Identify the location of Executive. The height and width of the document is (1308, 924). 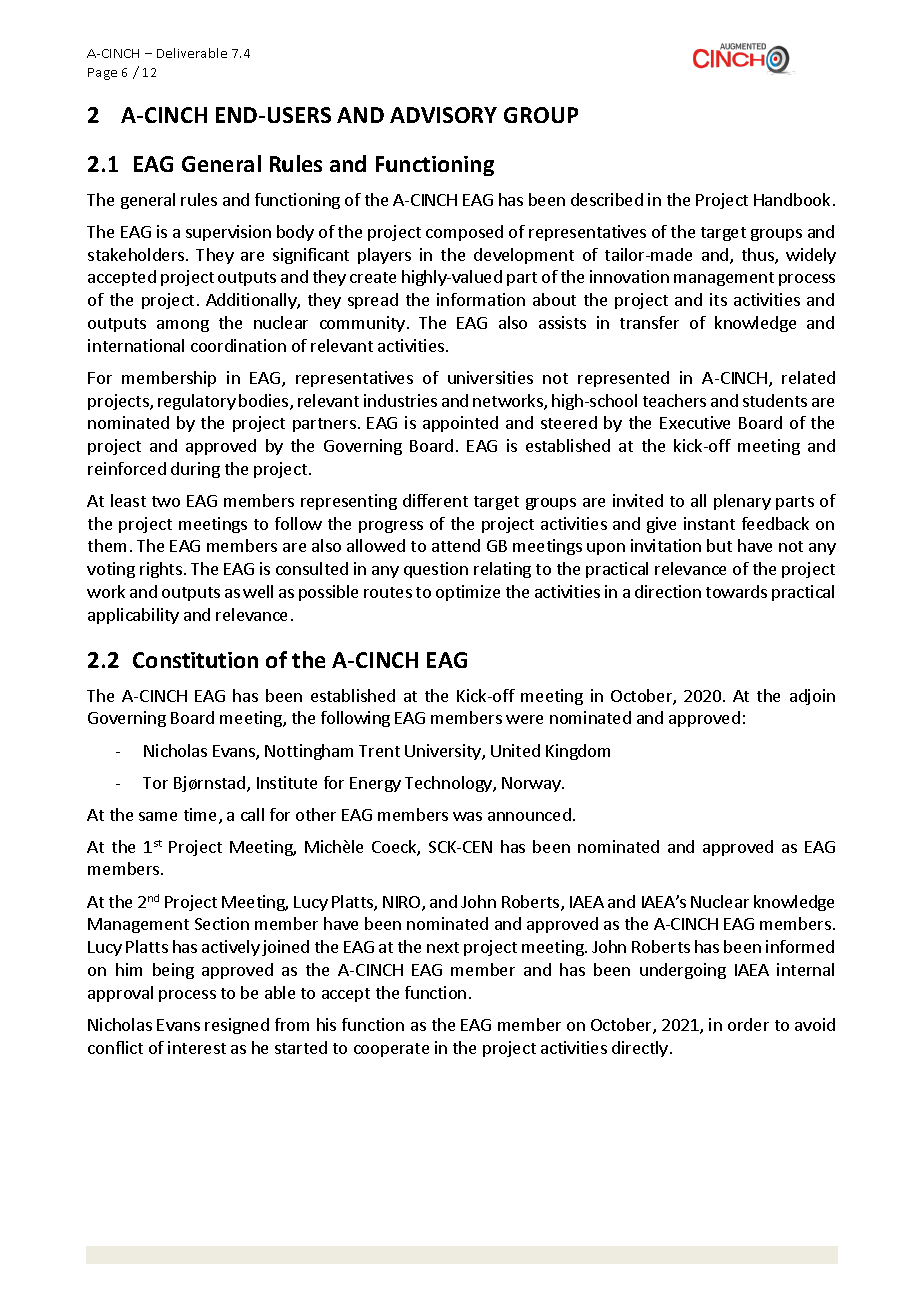
(695, 422).
